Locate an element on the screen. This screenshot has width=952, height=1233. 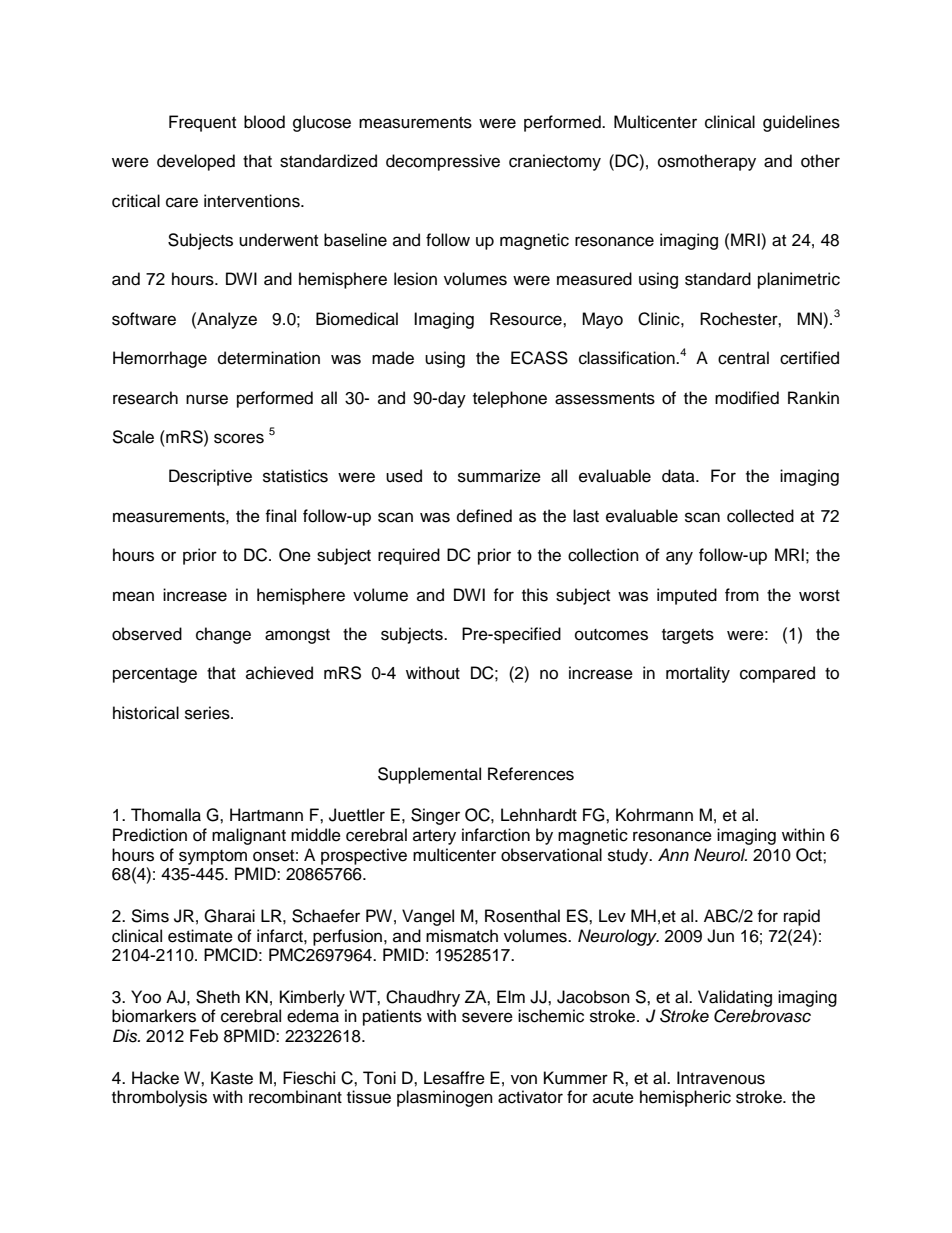
glucose is located at coordinates (322, 123).
